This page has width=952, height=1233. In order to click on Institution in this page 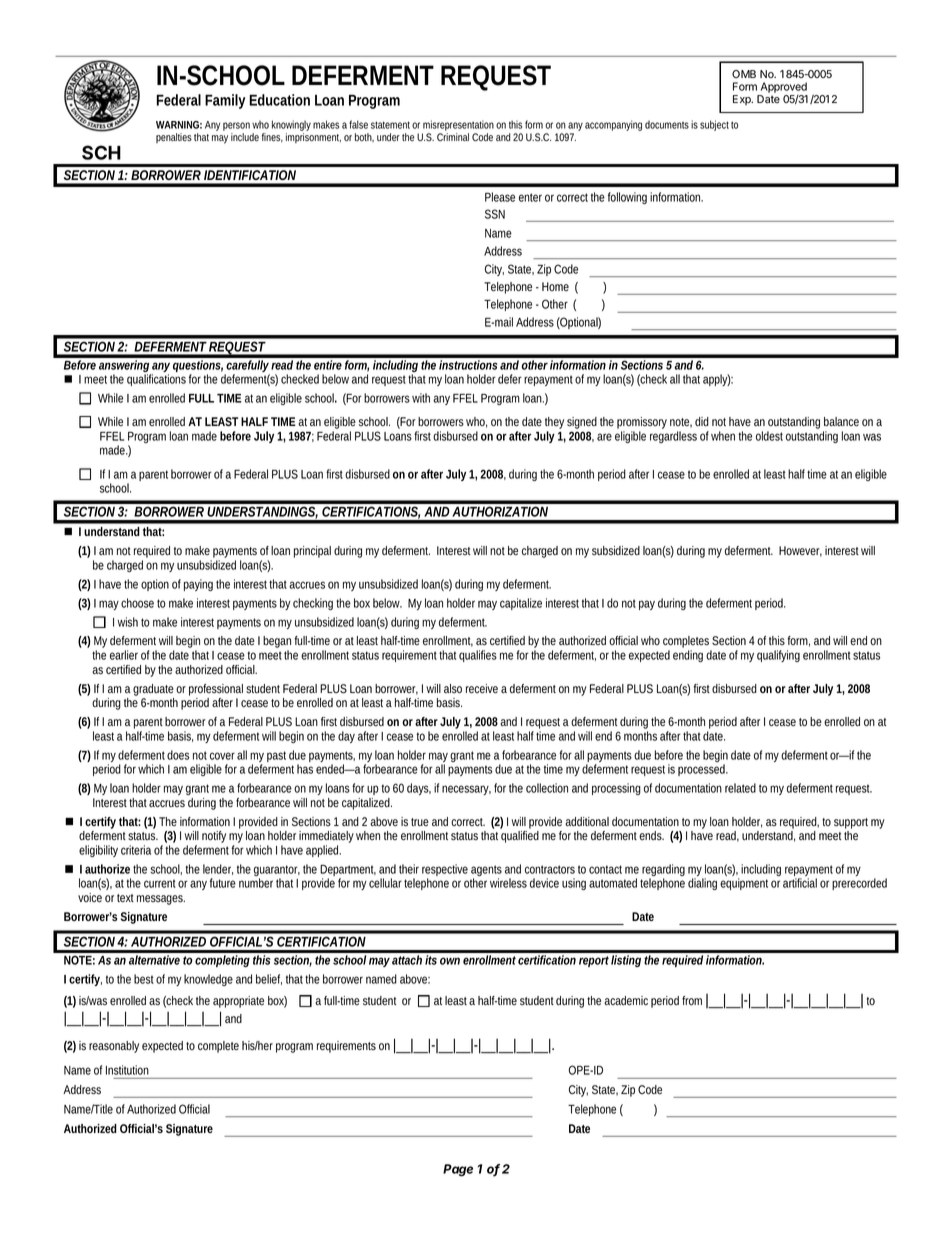, I will do `click(127, 1070)`.
